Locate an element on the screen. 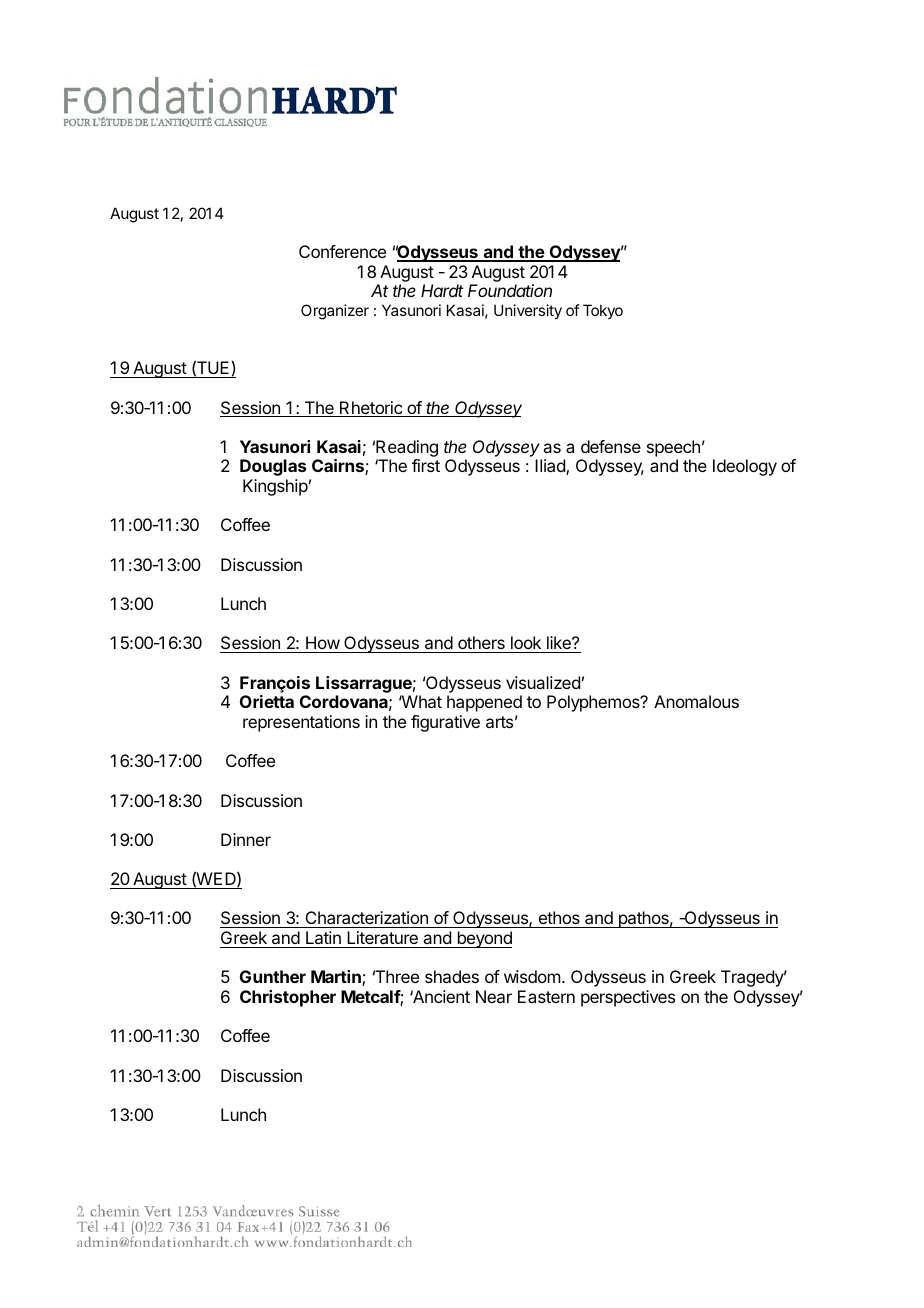 This screenshot has width=924, height=1308. others is located at coordinates (481, 644).
